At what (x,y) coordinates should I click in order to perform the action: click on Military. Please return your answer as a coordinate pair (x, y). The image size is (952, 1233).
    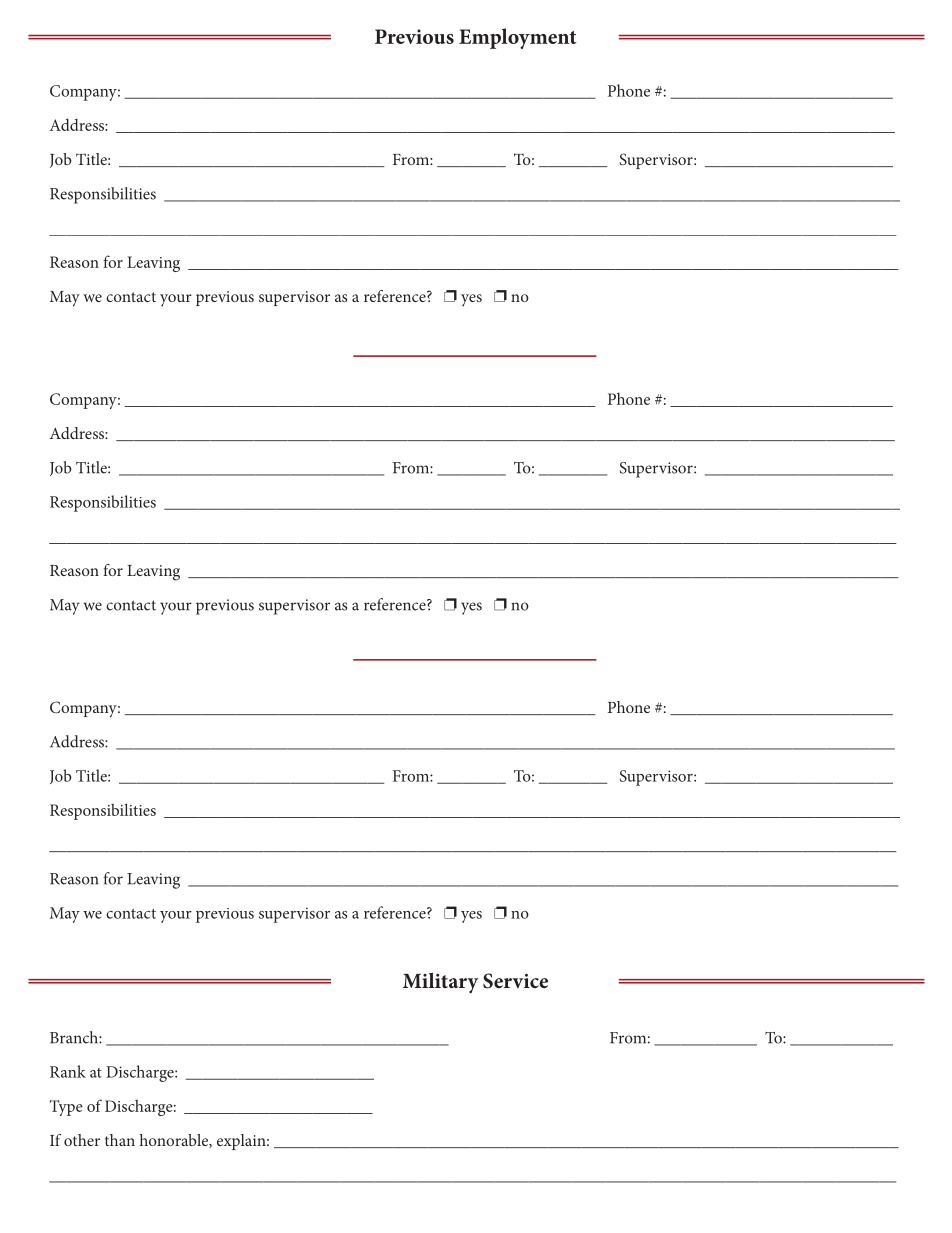
    Looking at the image, I should click on (440, 982).
